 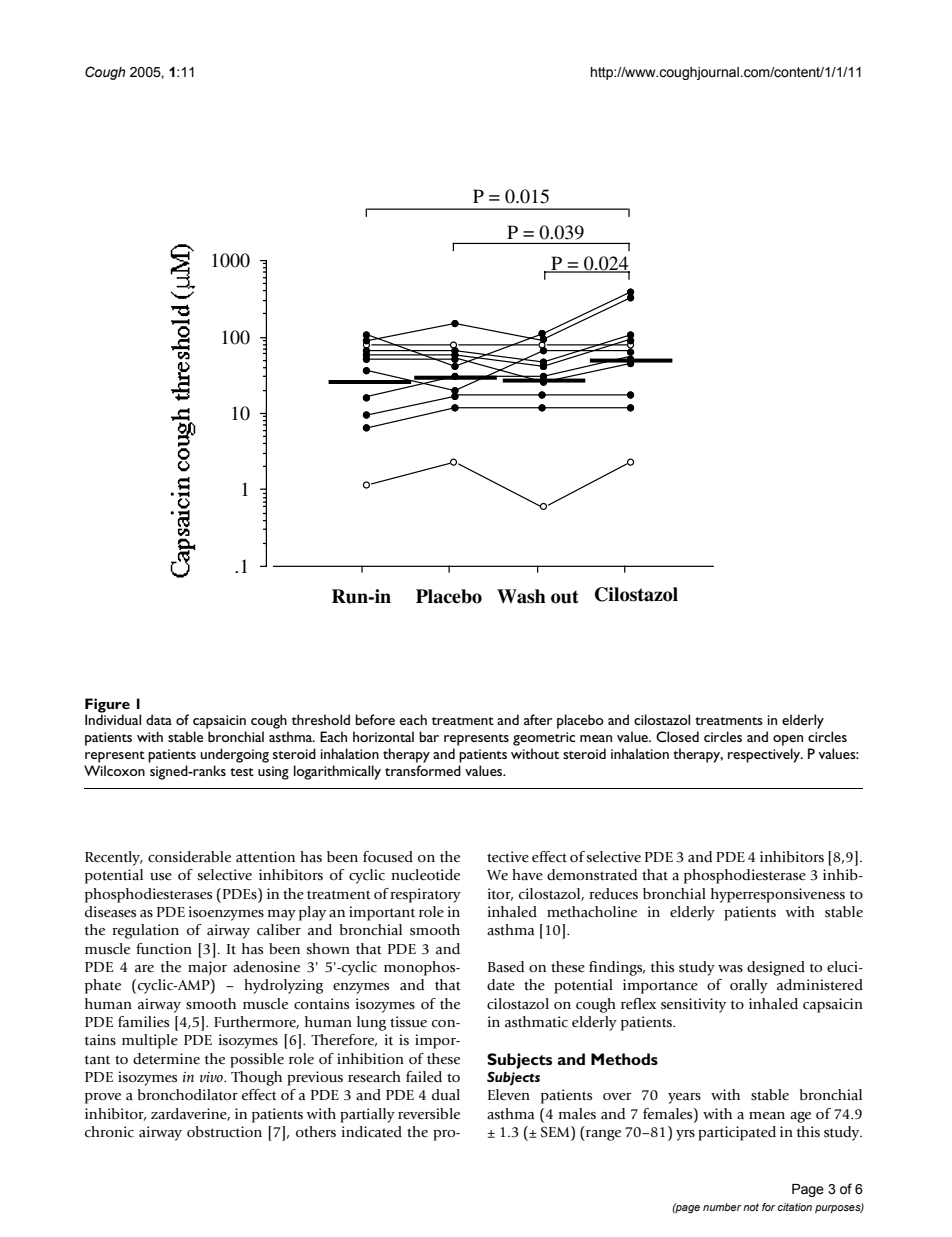 What do you see at coordinates (521, 596) in the screenshot?
I see `Wash` at bounding box center [521, 596].
